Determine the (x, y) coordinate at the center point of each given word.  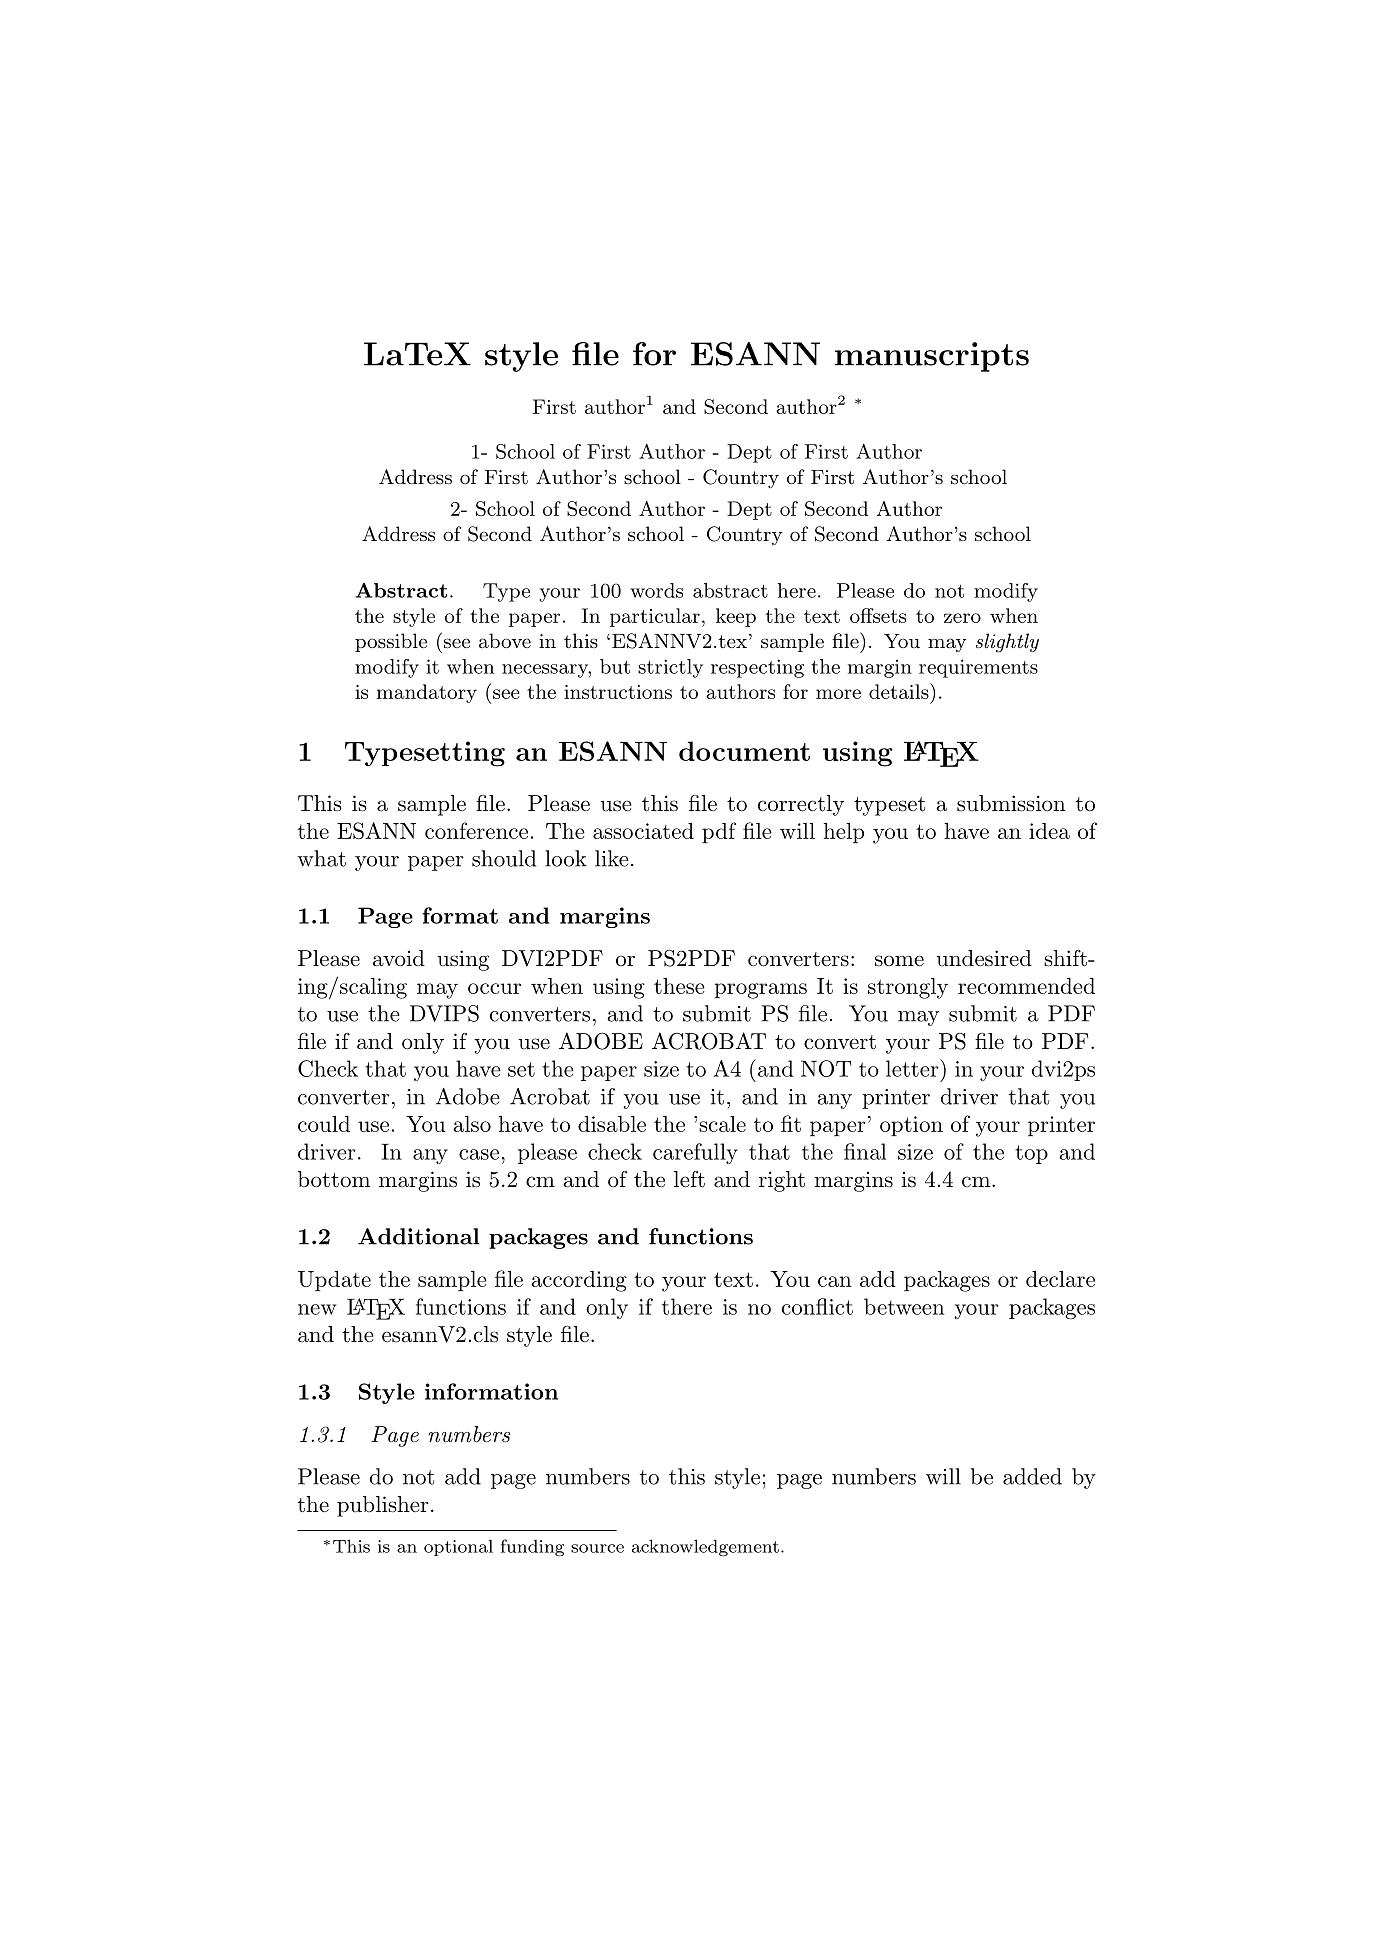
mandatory (427, 693)
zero (962, 618)
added (1032, 1476)
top (1032, 1154)
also (472, 1124)
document (744, 751)
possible (391, 642)
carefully (695, 1153)
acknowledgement (705, 1548)
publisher (383, 1506)
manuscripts (932, 357)
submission (1011, 803)
